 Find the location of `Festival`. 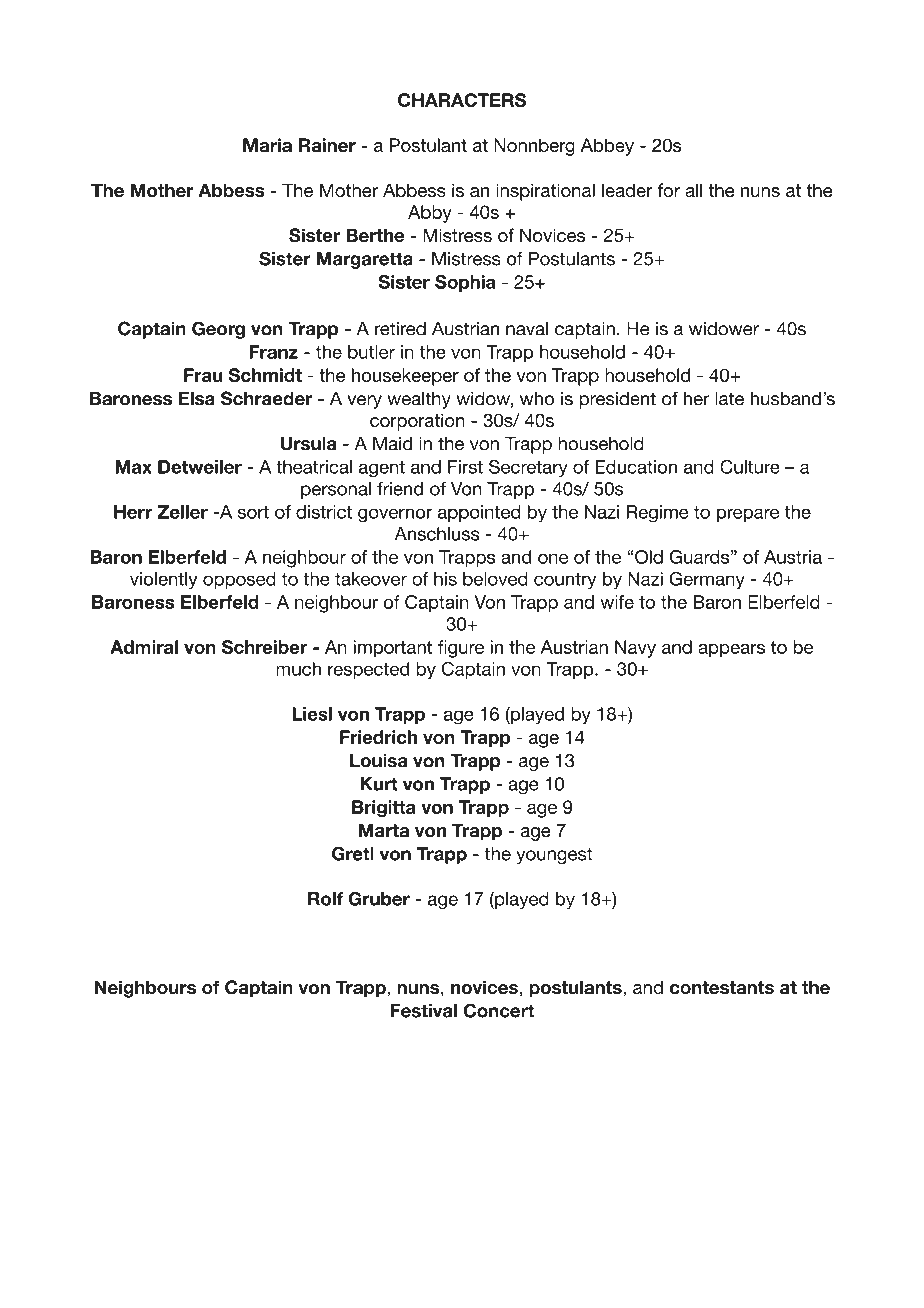

Festival is located at coordinates (424, 1011).
